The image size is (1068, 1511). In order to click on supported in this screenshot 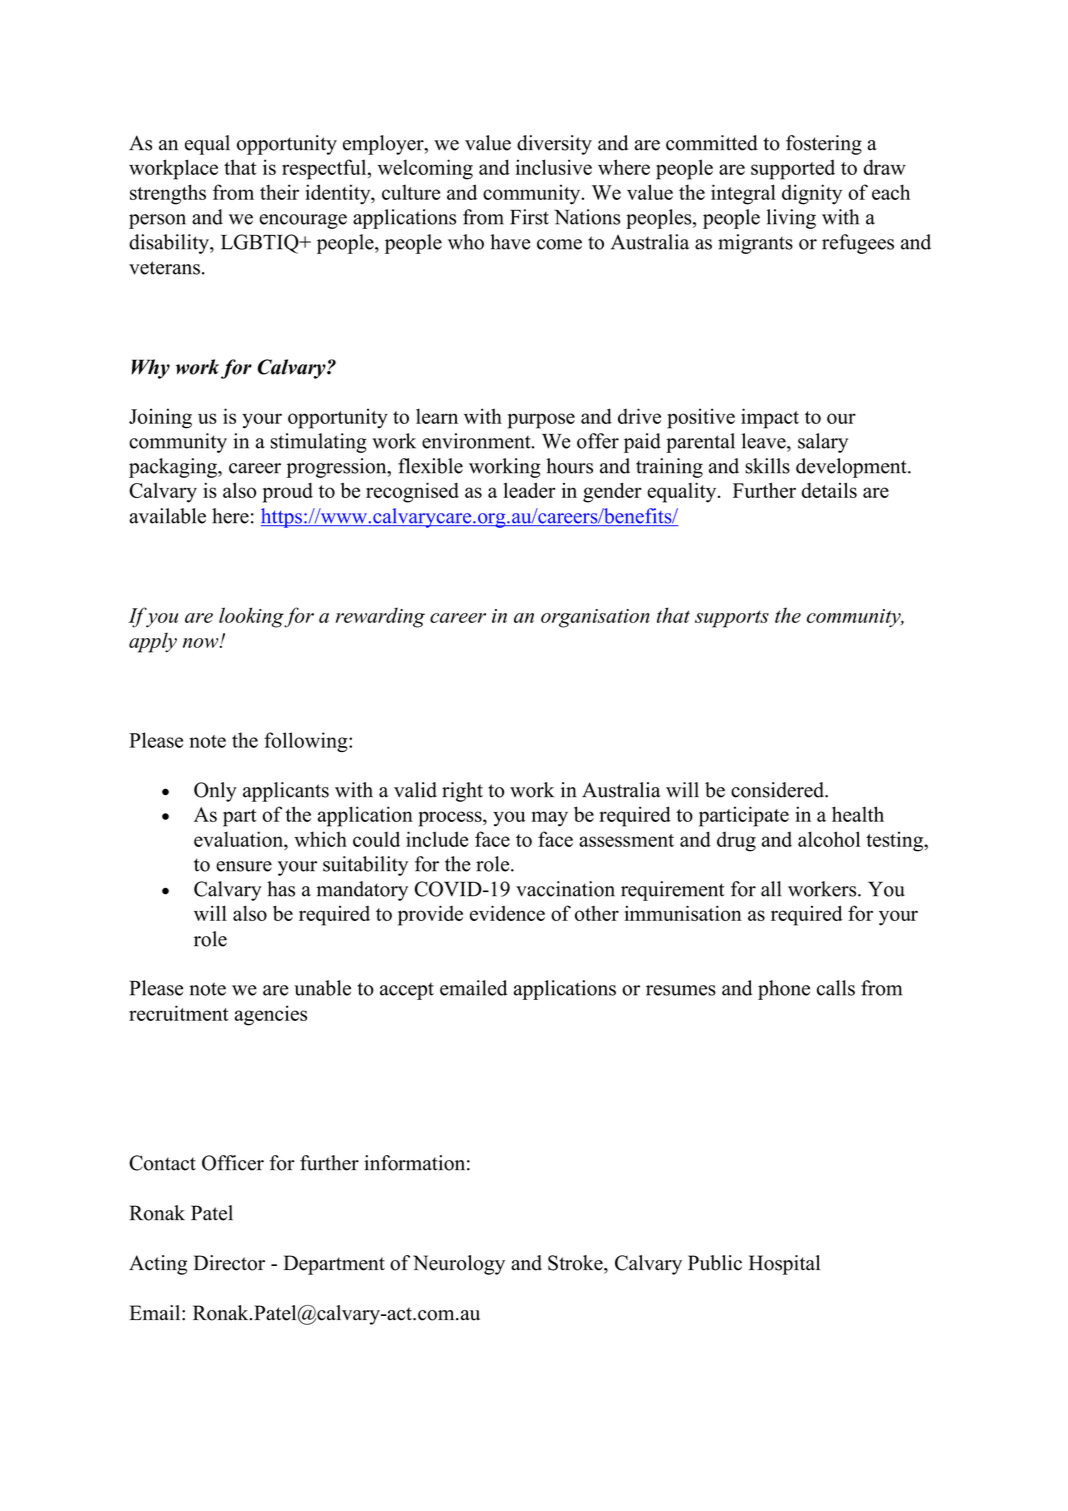, I will do `click(793, 169)`.
